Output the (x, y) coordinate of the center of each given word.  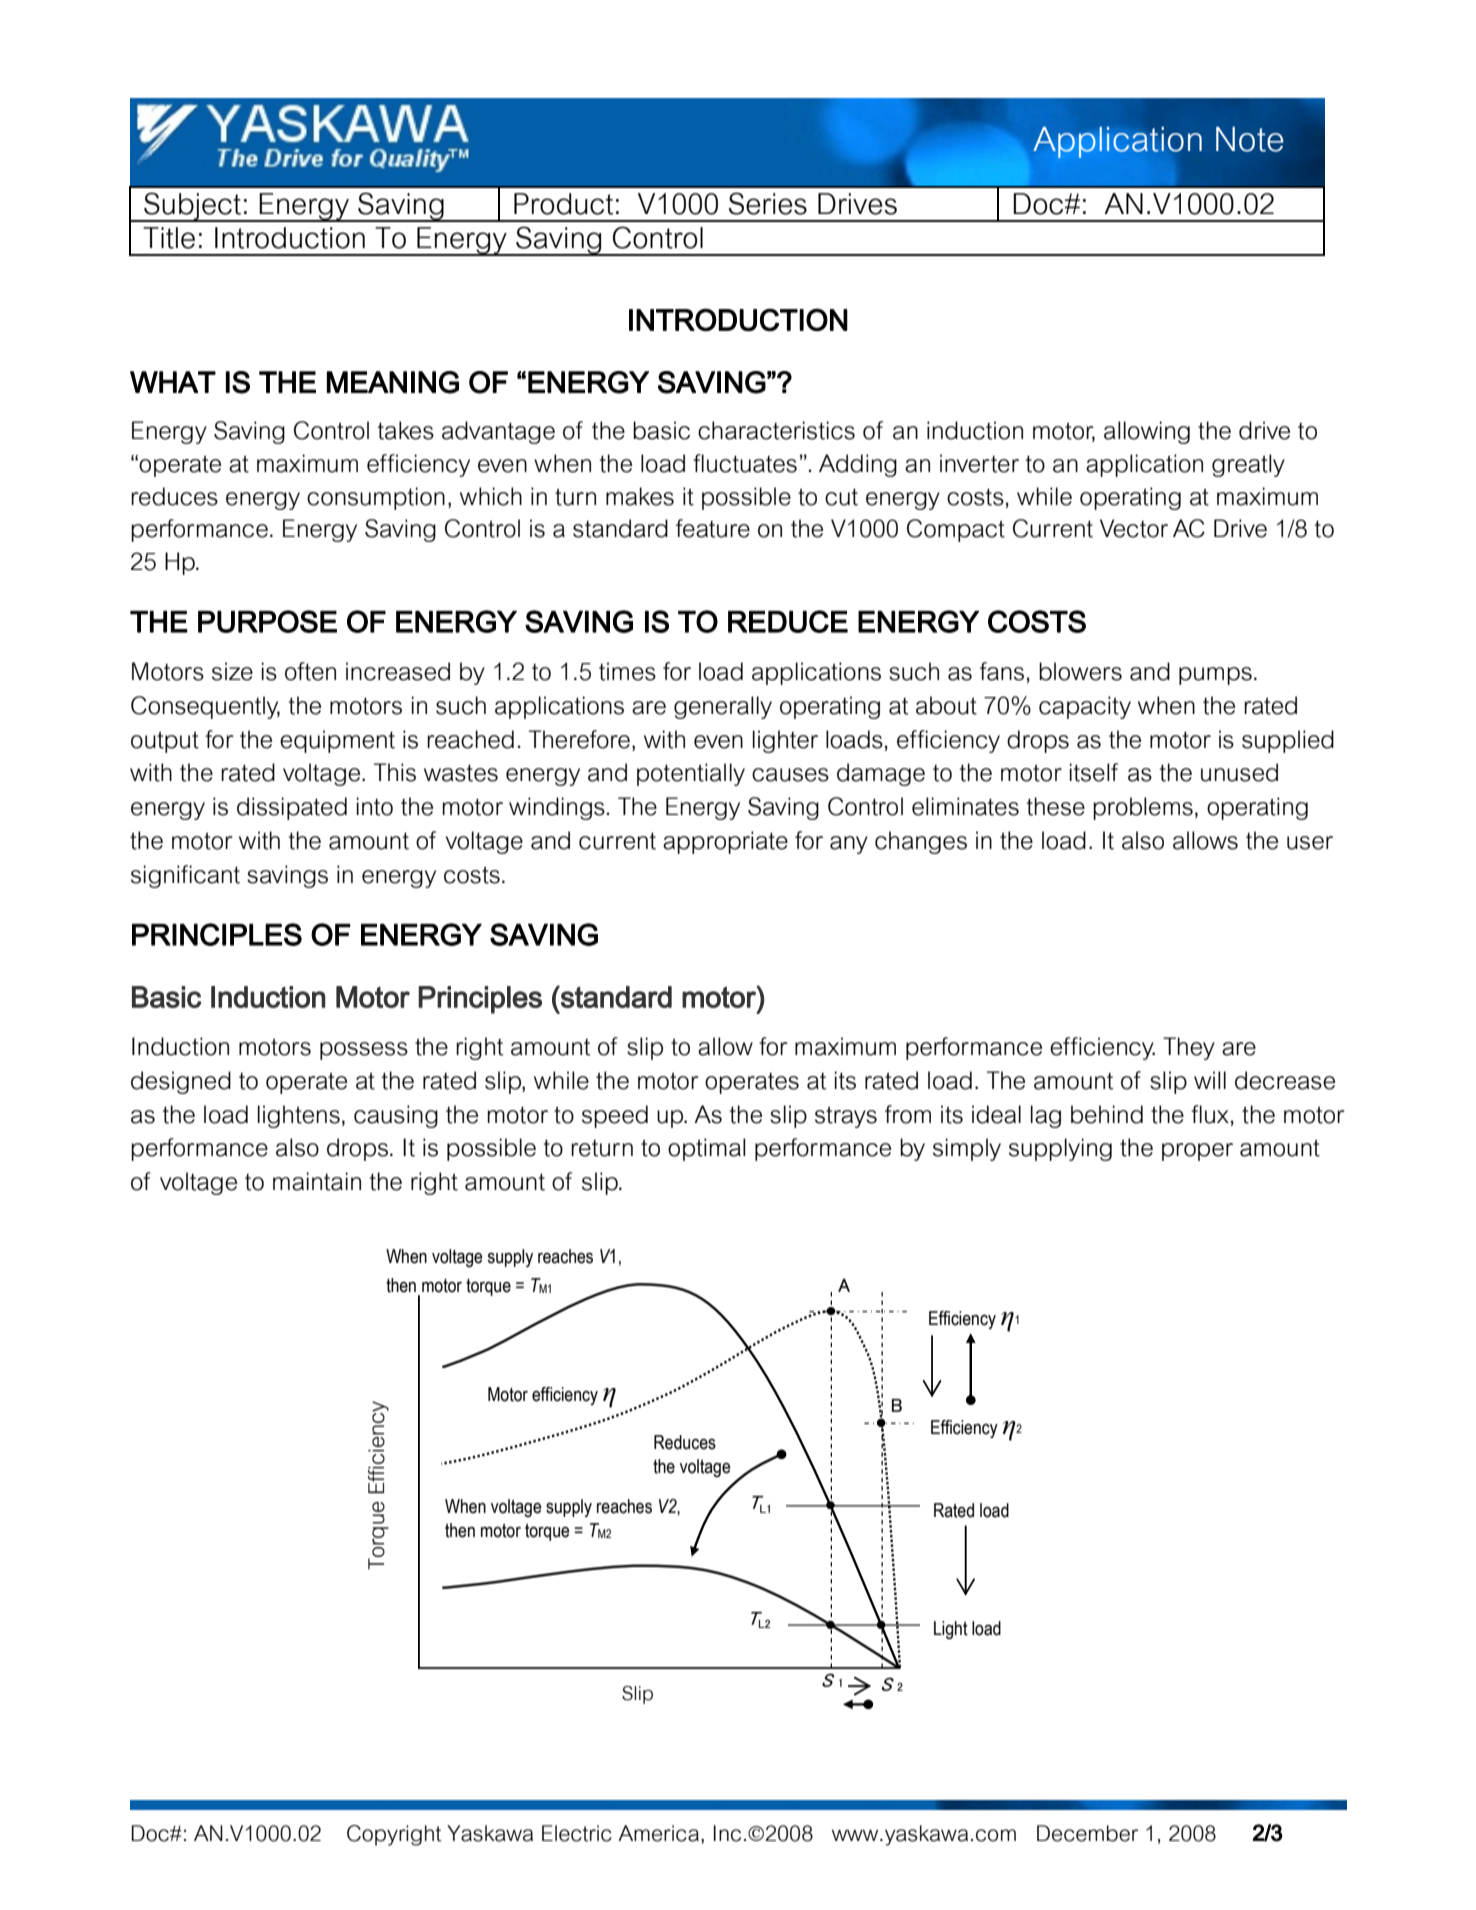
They (1189, 1048)
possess (364, 1051)
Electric (577, 1833)
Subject (193, 207)
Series (768, 203)
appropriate (725, 842)
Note (1249, 139)
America (658, 1833)
